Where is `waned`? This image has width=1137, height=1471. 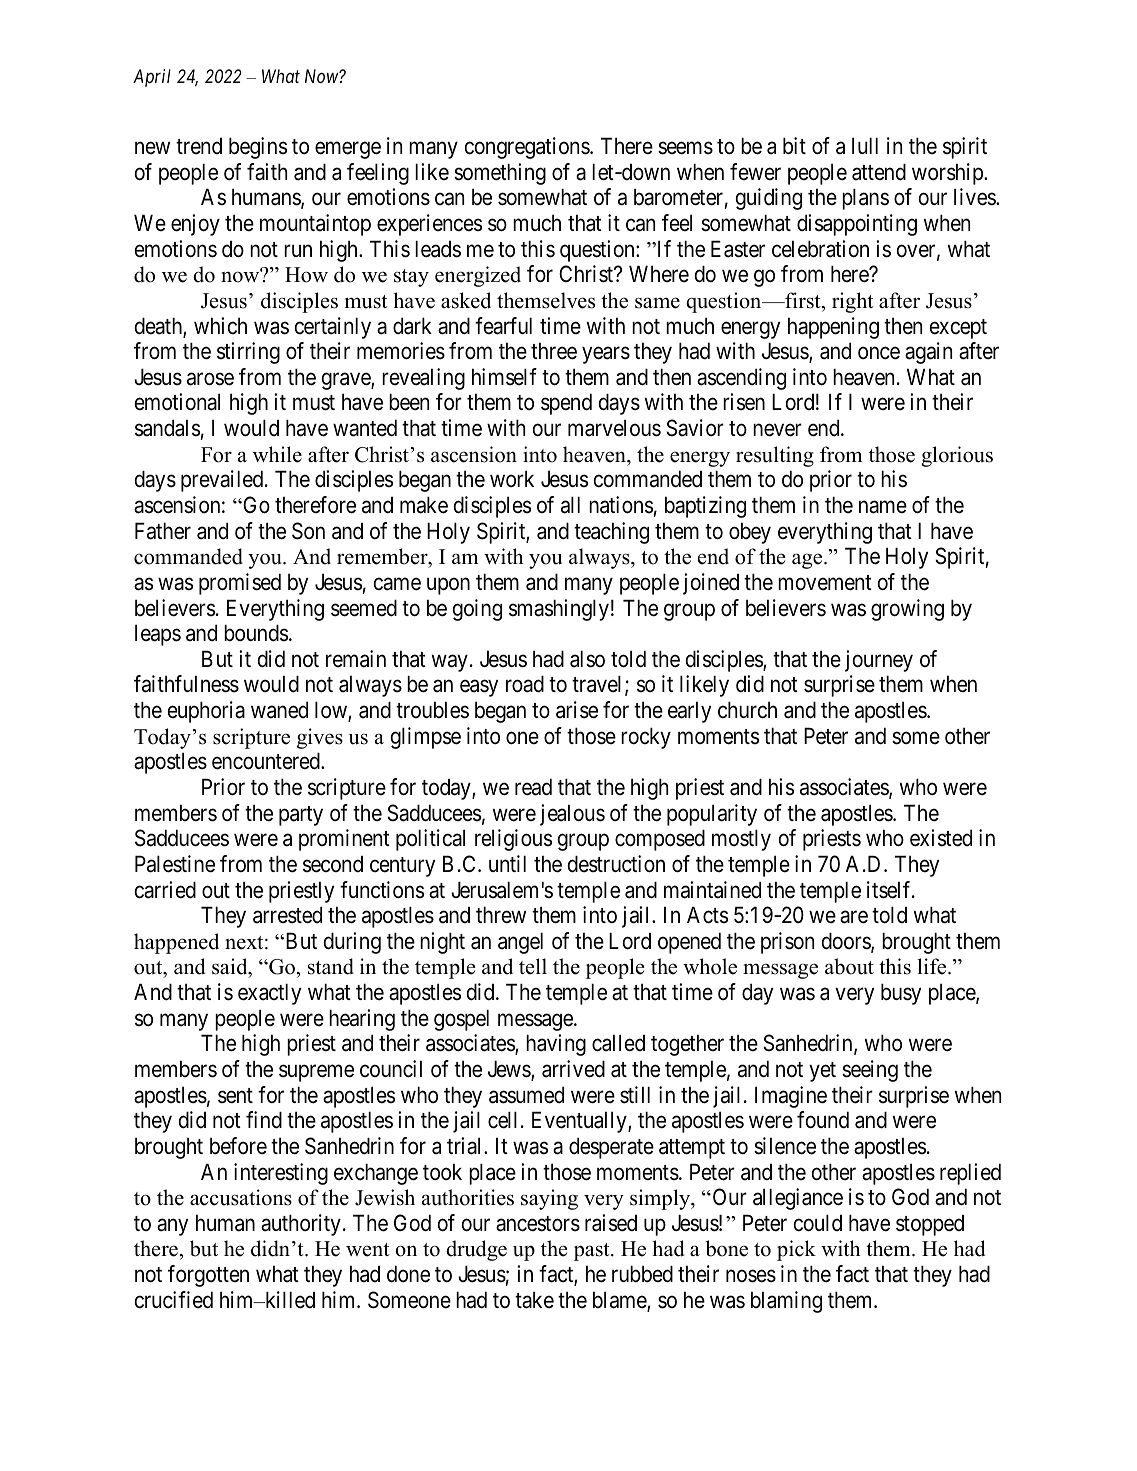
waned is located at coordinates (279, 710).
